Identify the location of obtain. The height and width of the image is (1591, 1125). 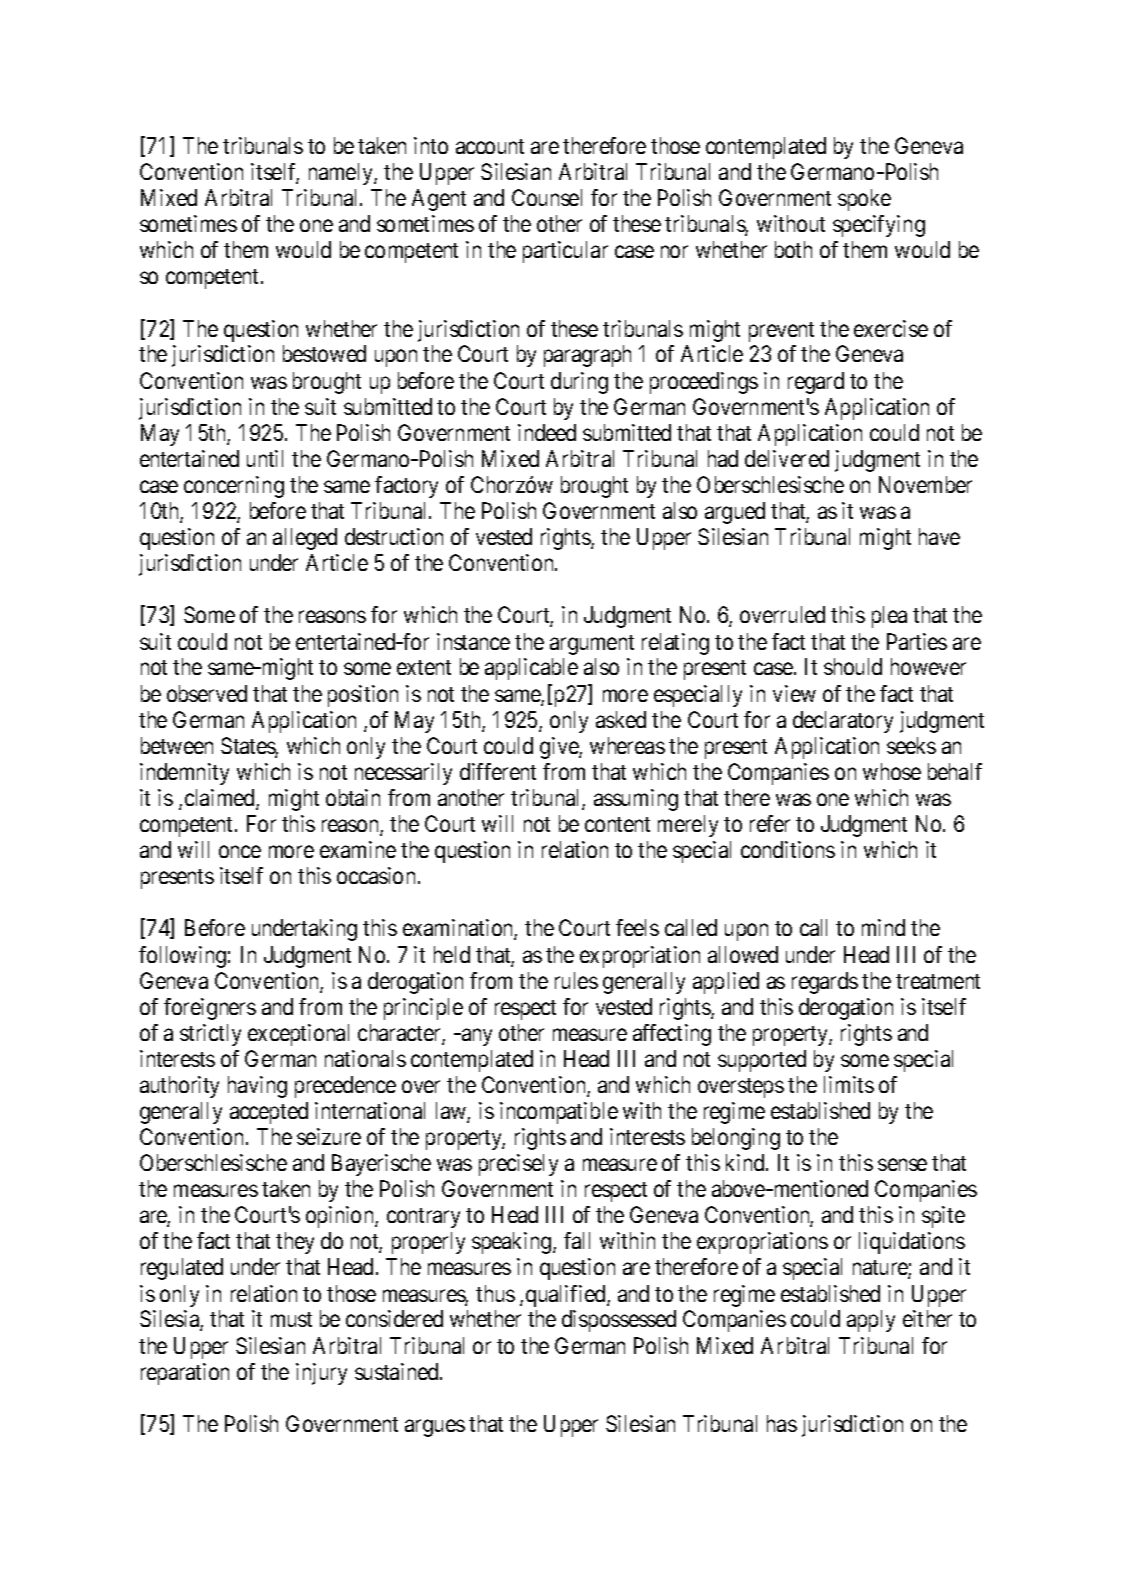
(353, 797).
